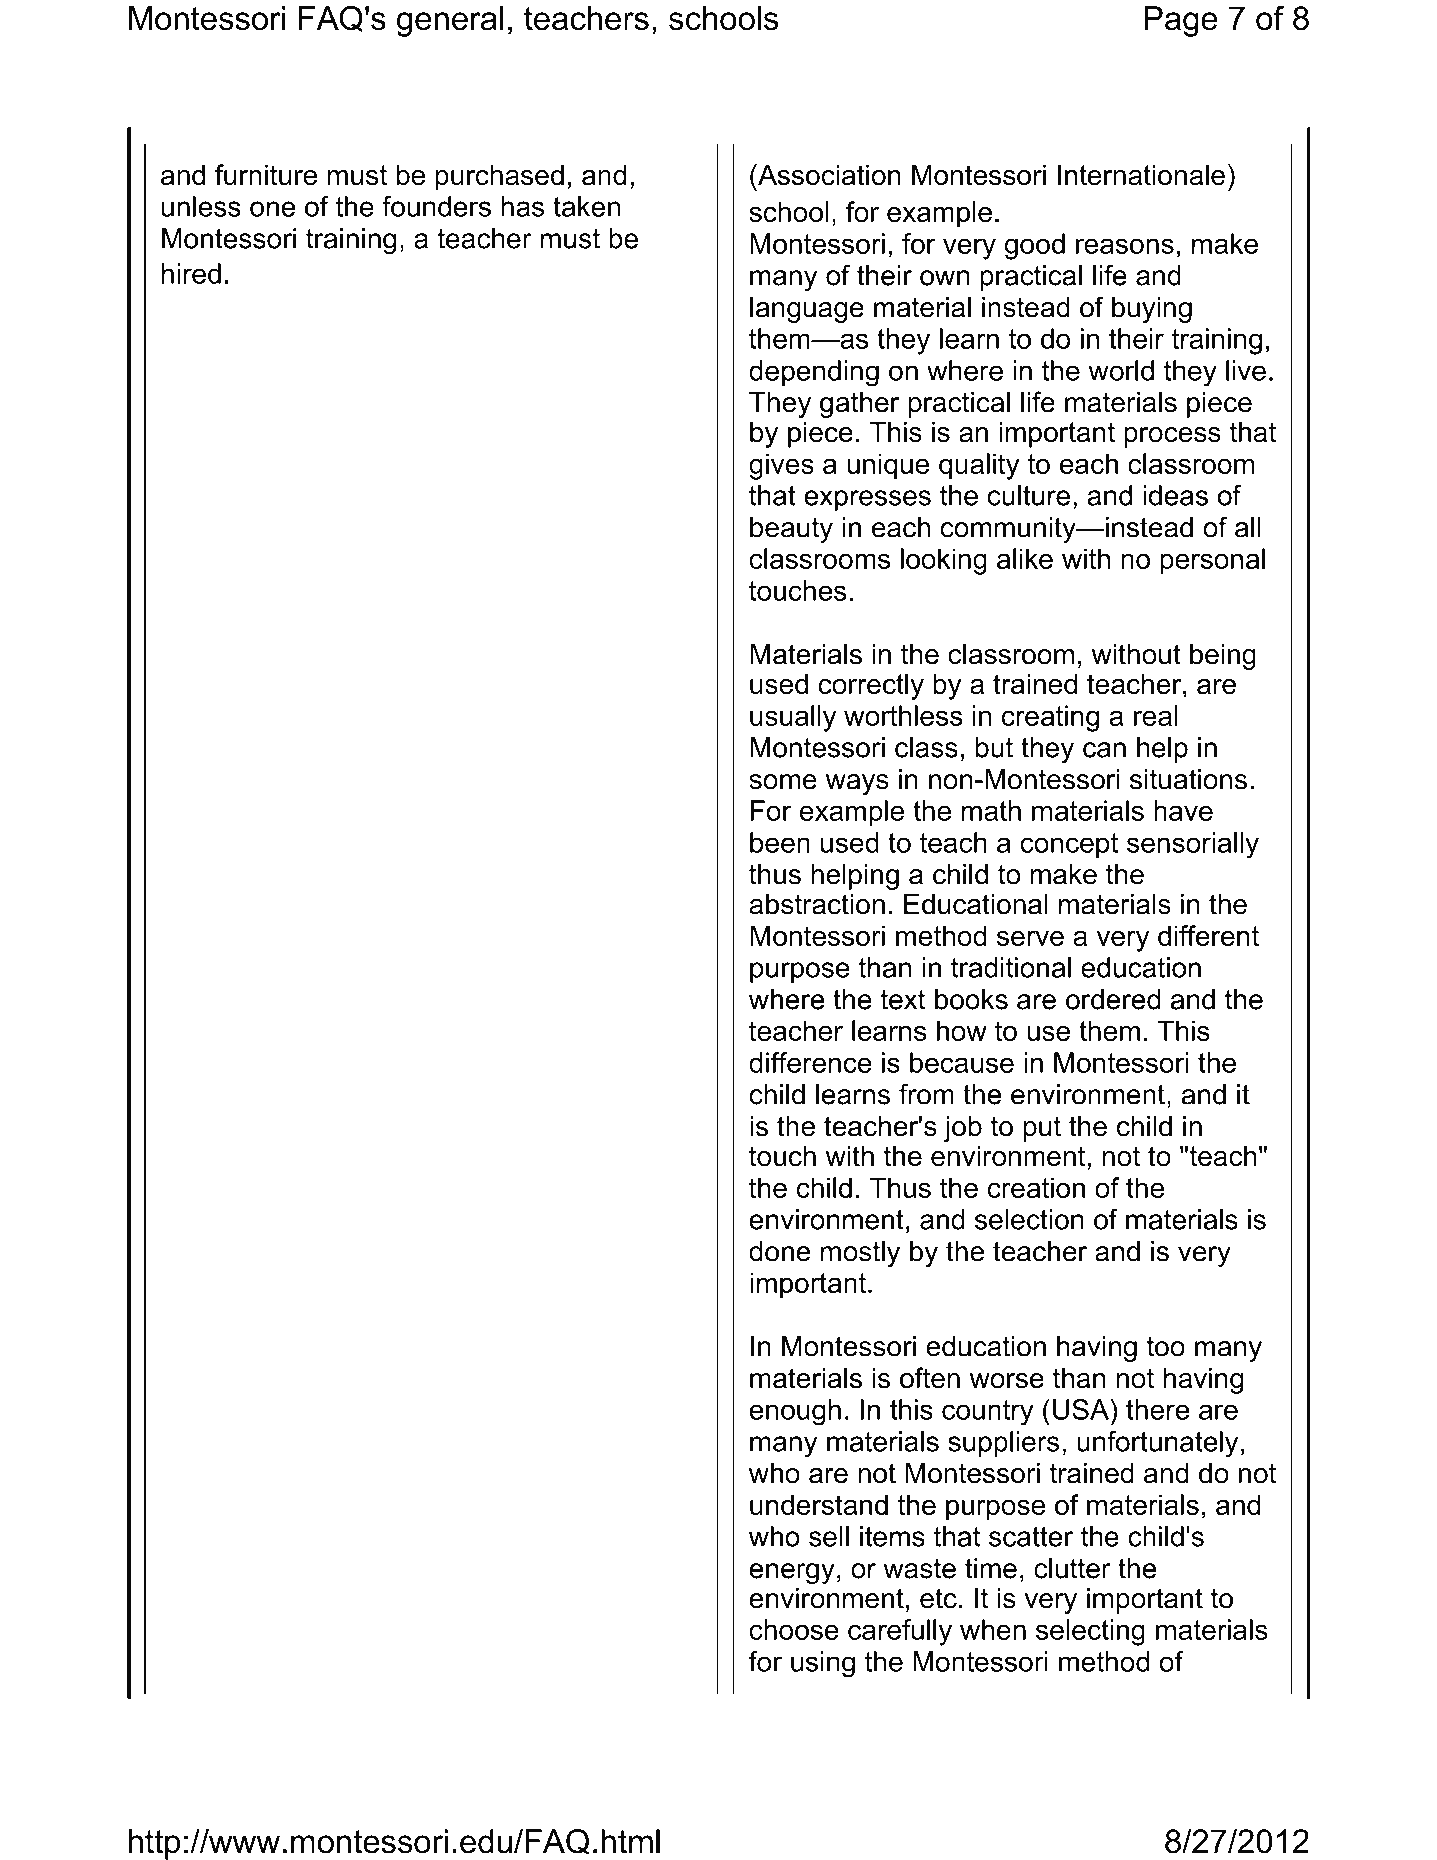  What do you see at coordinates (794, 1629) in the image?
I see `choose` at bounding box center [794, 1629].
